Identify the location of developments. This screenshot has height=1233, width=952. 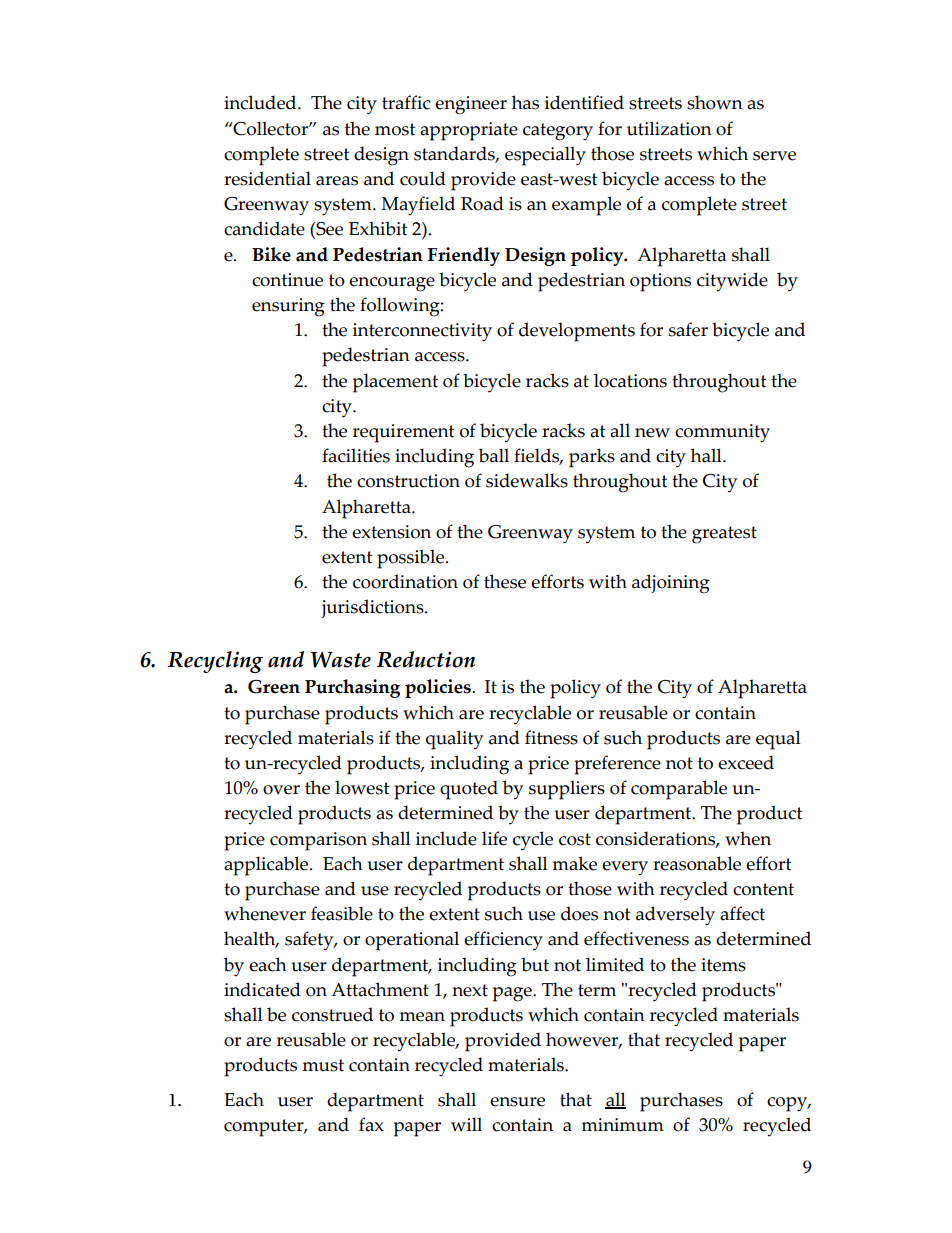
(577, 332).
